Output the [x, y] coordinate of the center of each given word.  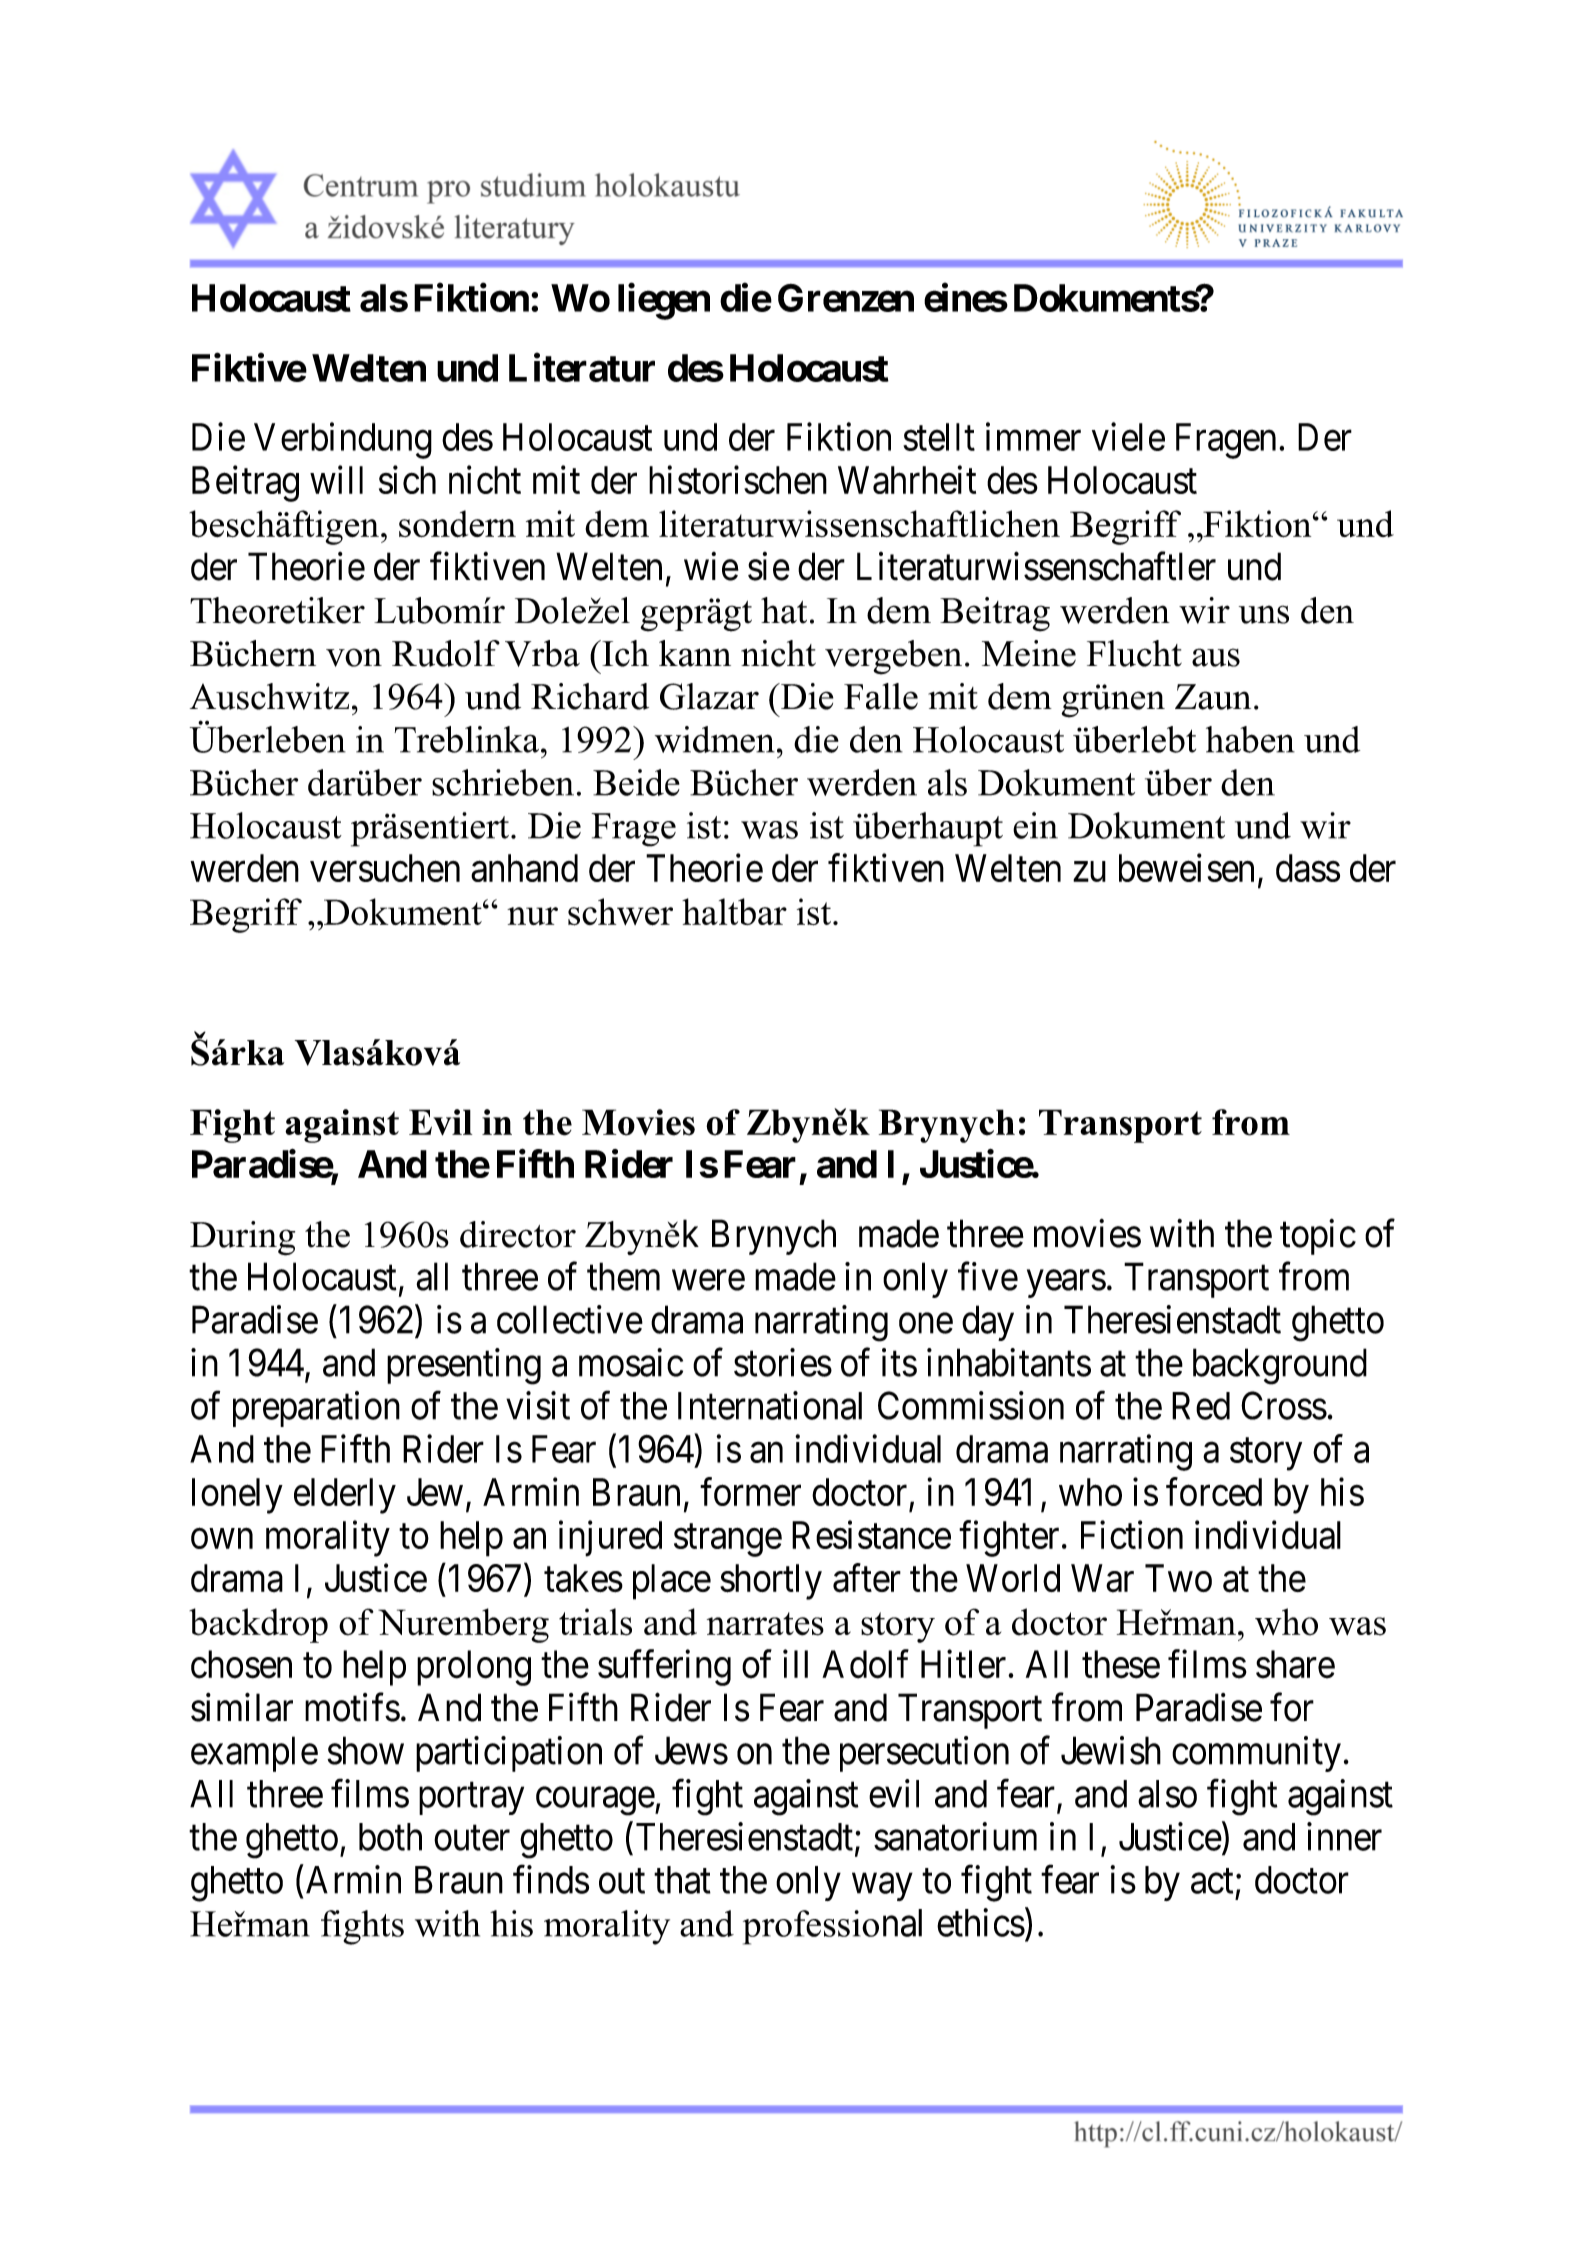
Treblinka [466, 739]
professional [832, 1927]
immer [1033, 436]
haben [1250, 739]
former [750, 1491]
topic [1318, 1237]
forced [1214, 1491]
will [336, 479]
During [242, 1238]
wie [711, 566]
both [390, 1837]
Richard [590, 696]
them [623, 1276]
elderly [345, 1496]
